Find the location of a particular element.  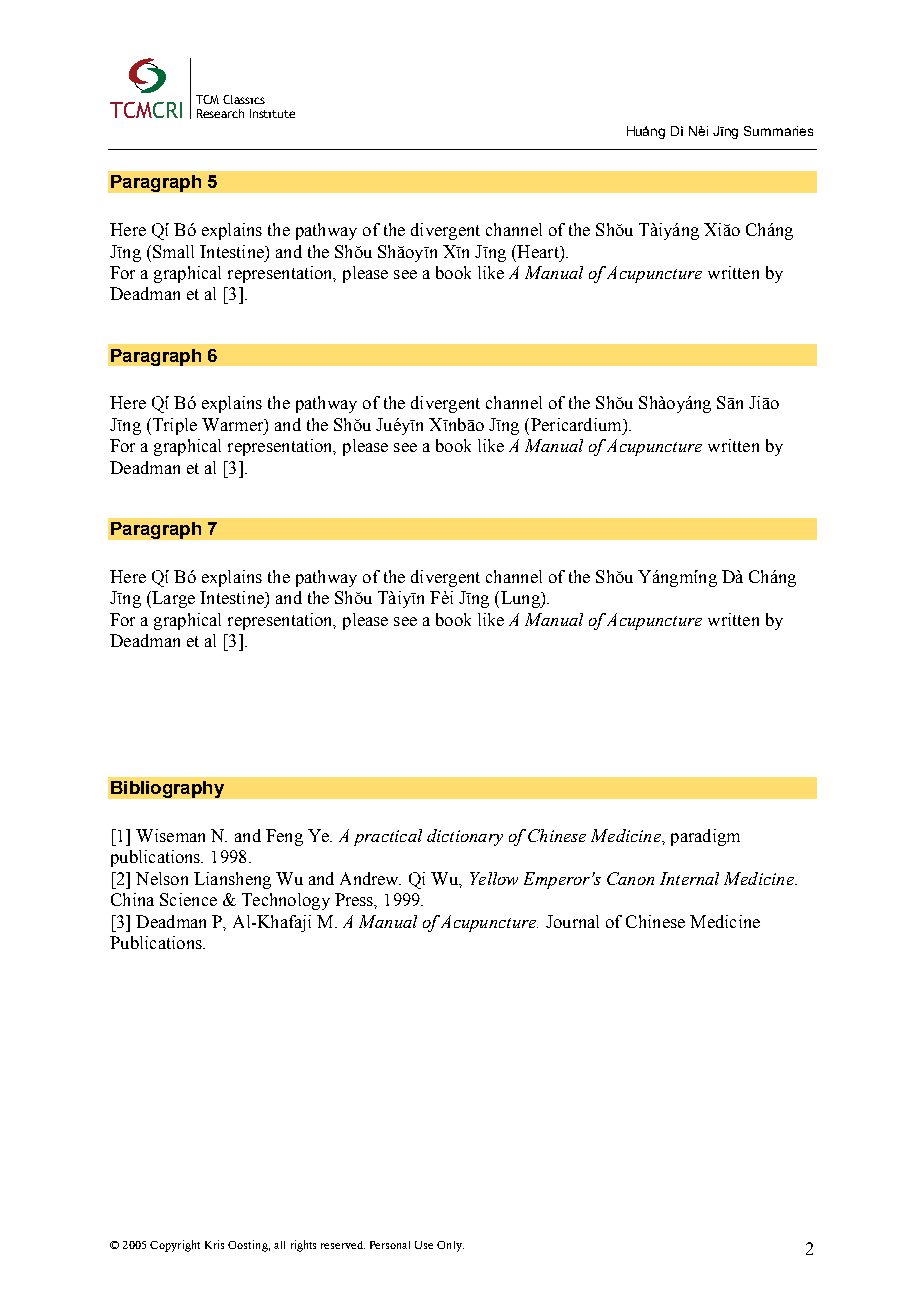

Heart is located at coordinates (538, 251).
